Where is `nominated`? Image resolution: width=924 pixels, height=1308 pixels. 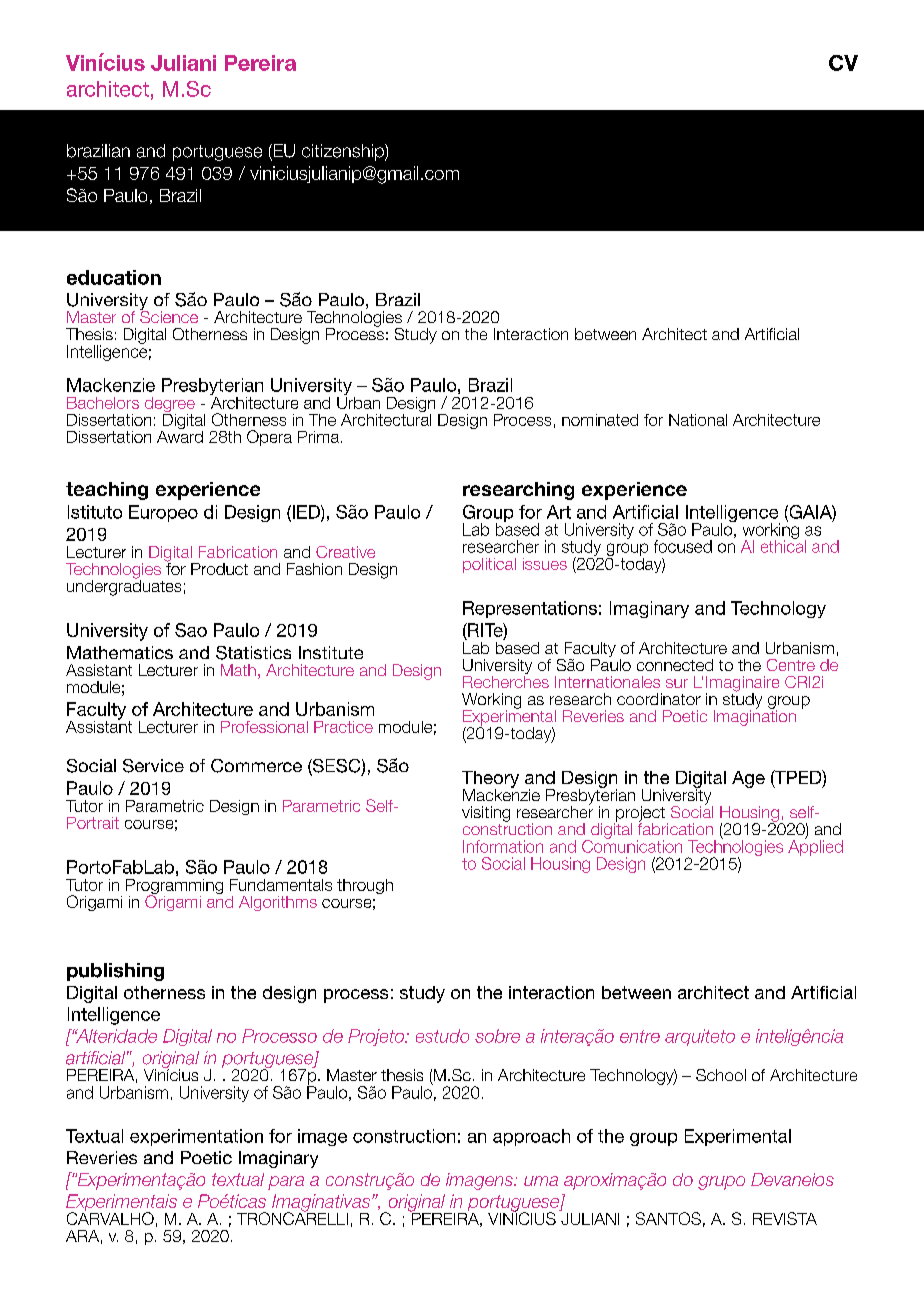 nominated is located at coordinates (600, 420).
